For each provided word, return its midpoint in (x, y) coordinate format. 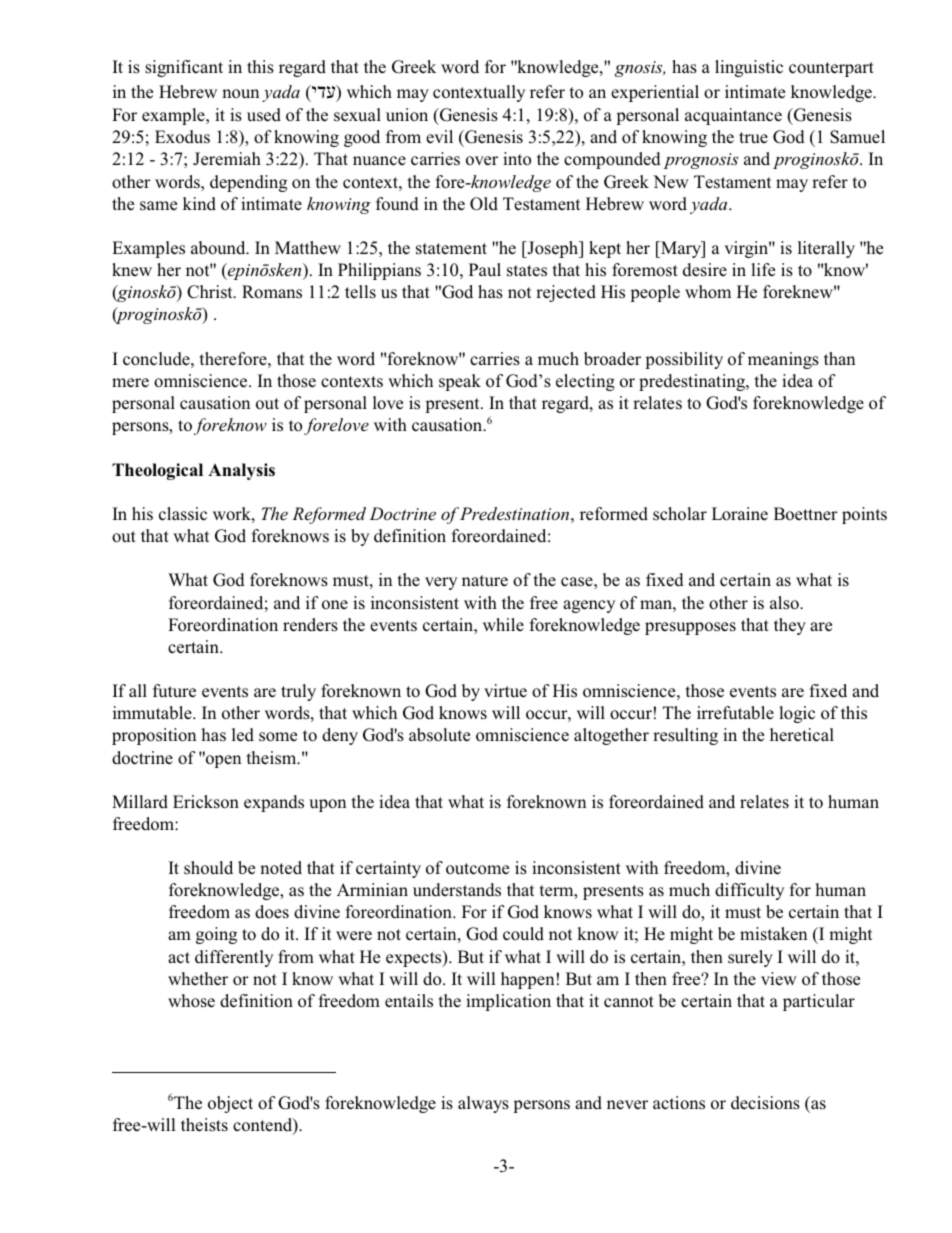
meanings (783, 360)
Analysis (241, 471)
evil (439, 137)
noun (240, 94)
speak (460, 382)
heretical (802, 735)
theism (273, 758)
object (230, 1104)
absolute (439, 735)
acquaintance (733, 116)
